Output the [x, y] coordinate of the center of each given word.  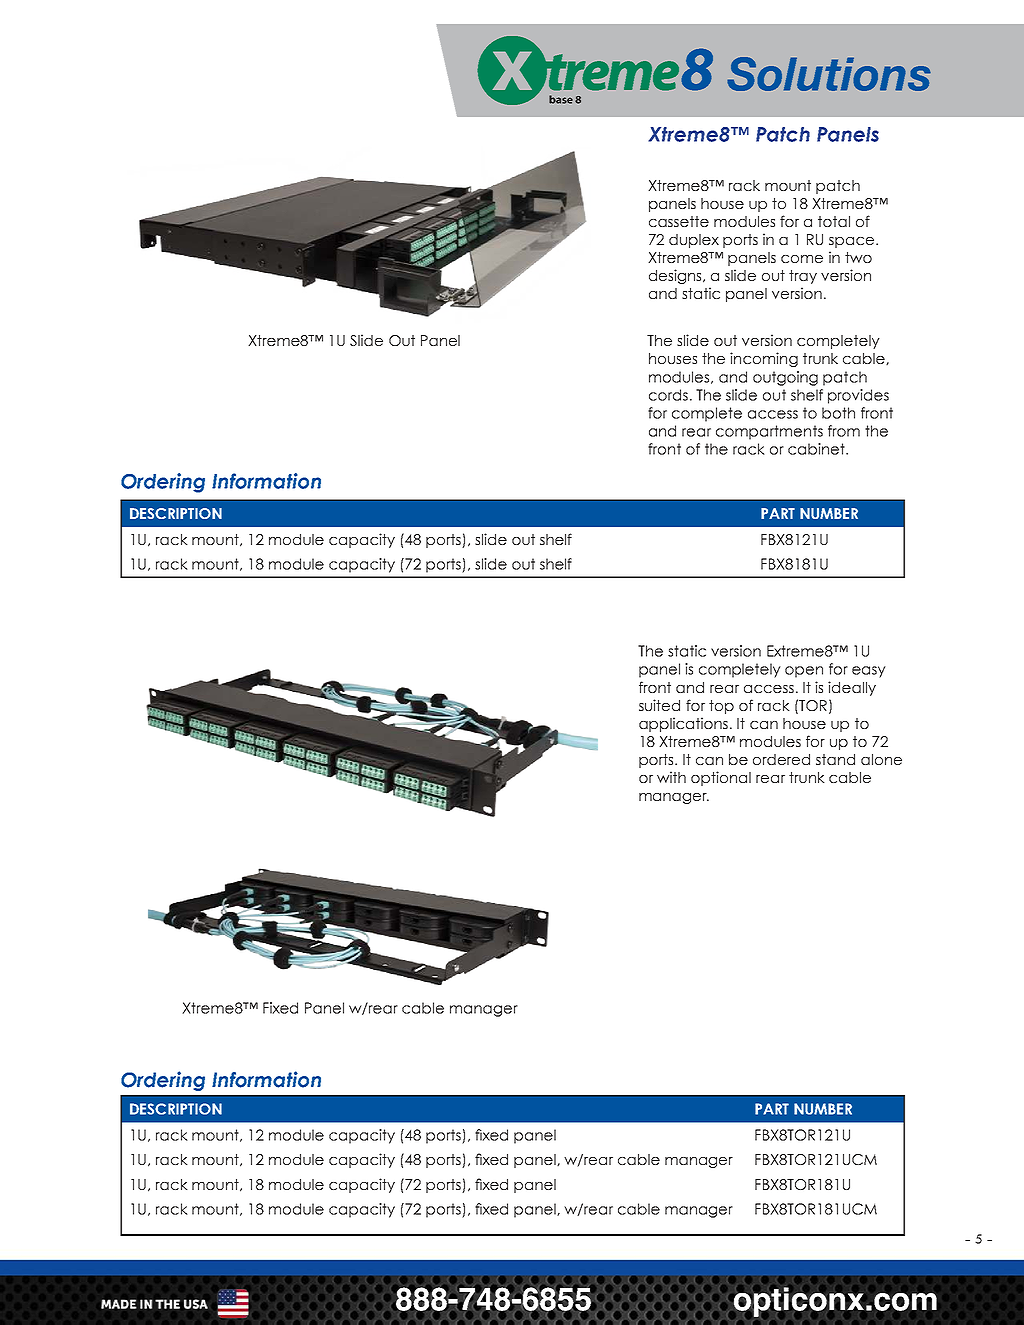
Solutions [829, 74]
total [834, 221]
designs [676, 276]
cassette [679, 221]
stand [835, 759]
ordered [781, 759]
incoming [764, 359]
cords [668, 395]
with [671, 777]
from [844, 431]
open [804, 672]
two [858, 257]
